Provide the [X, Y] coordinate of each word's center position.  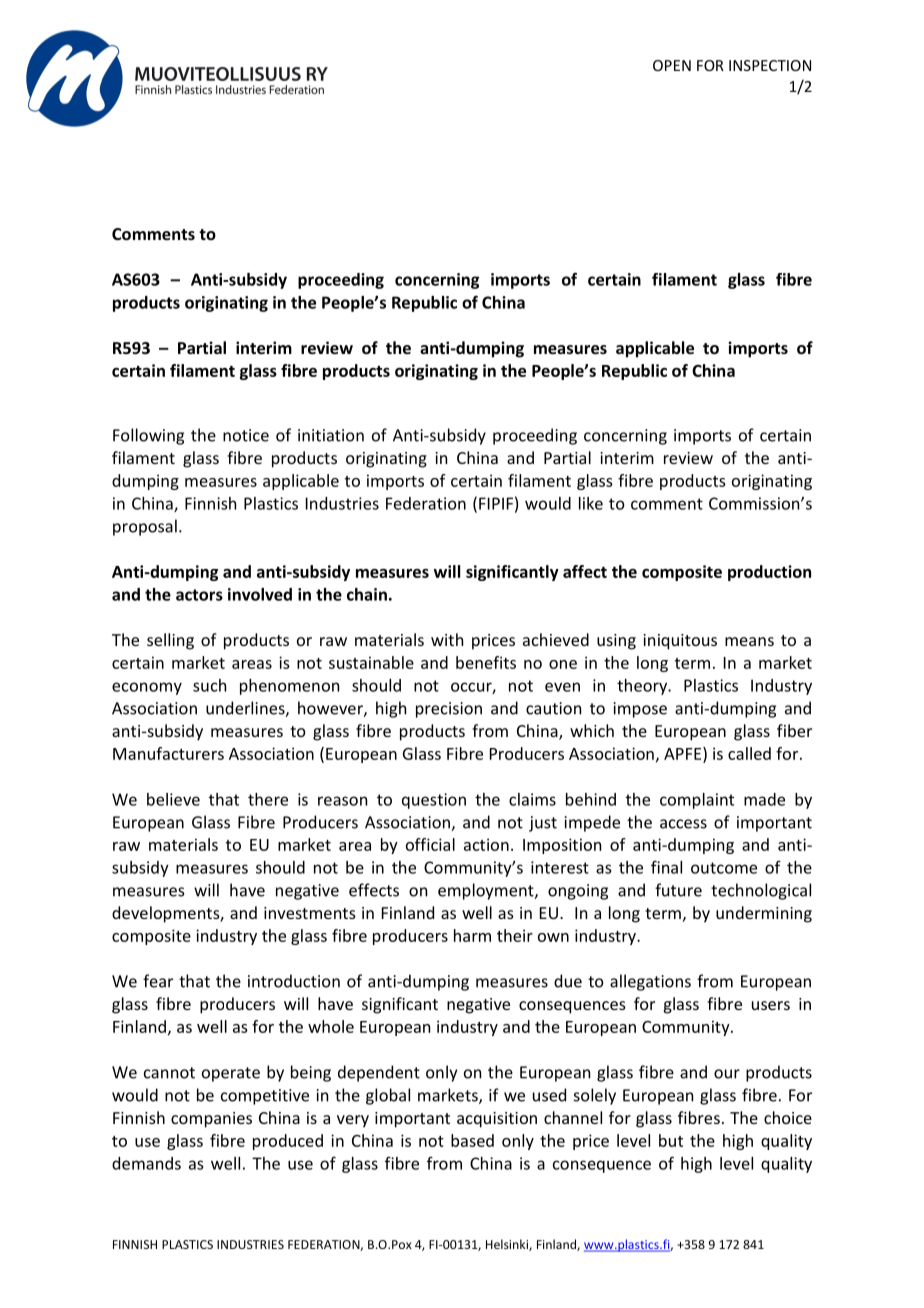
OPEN [672, 65]
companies [211, 1120]
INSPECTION [770, 65]
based [472, 1140]
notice [246, 435]
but [671, 1140]
